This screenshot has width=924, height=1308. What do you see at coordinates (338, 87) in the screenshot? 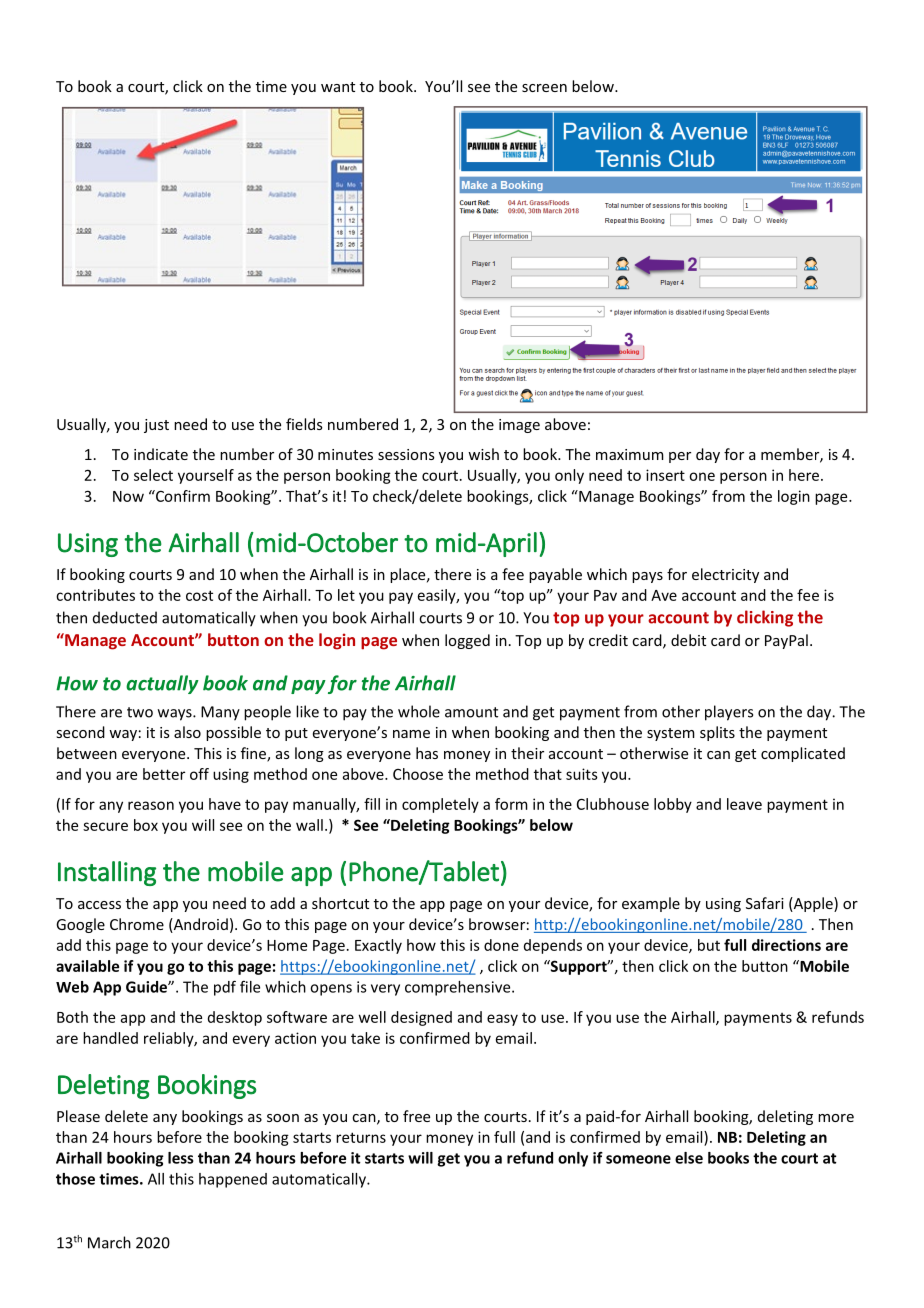
I see `want` at bounding box center [338, 87].
